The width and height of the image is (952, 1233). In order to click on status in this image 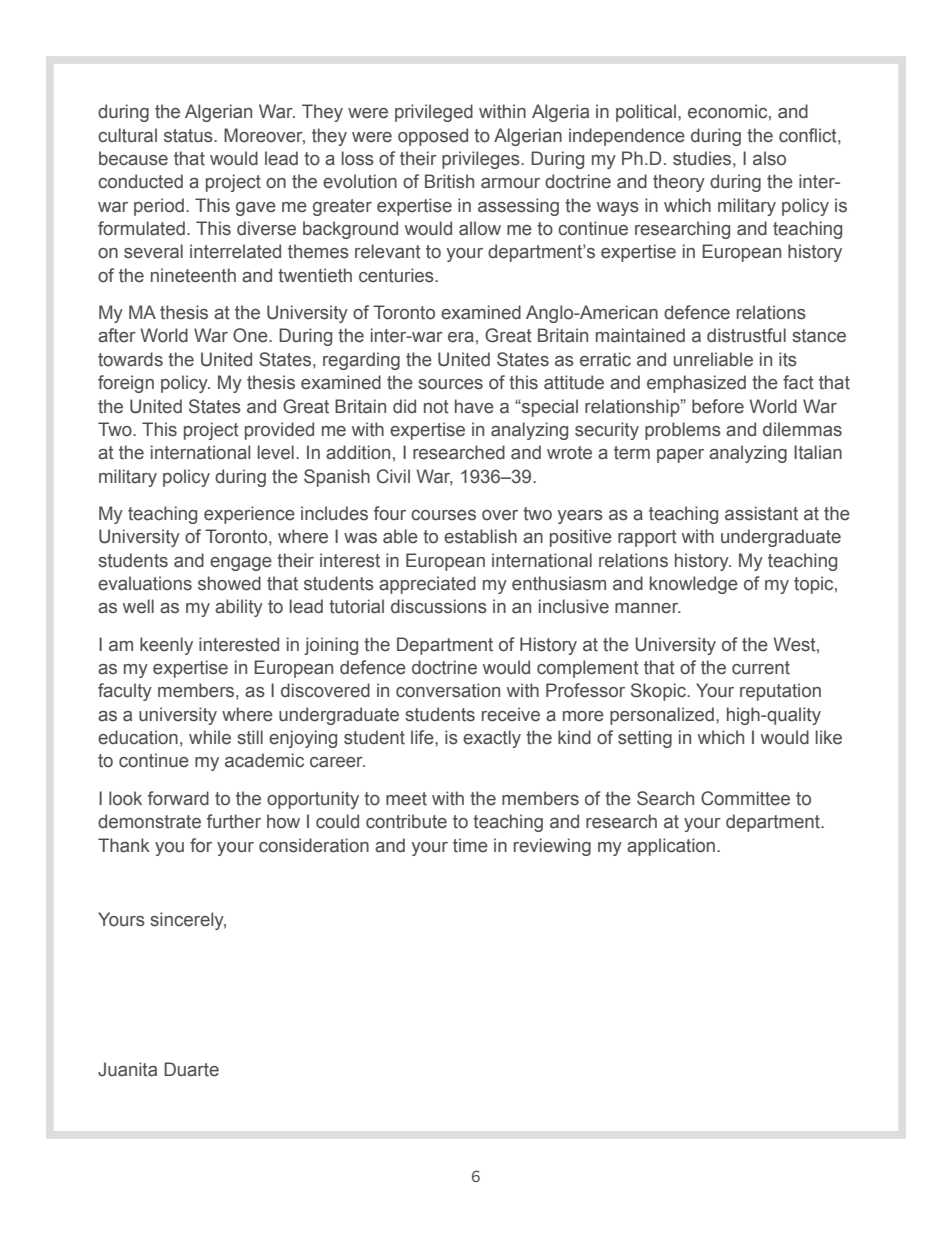, I will do `click(189, 136)`.
